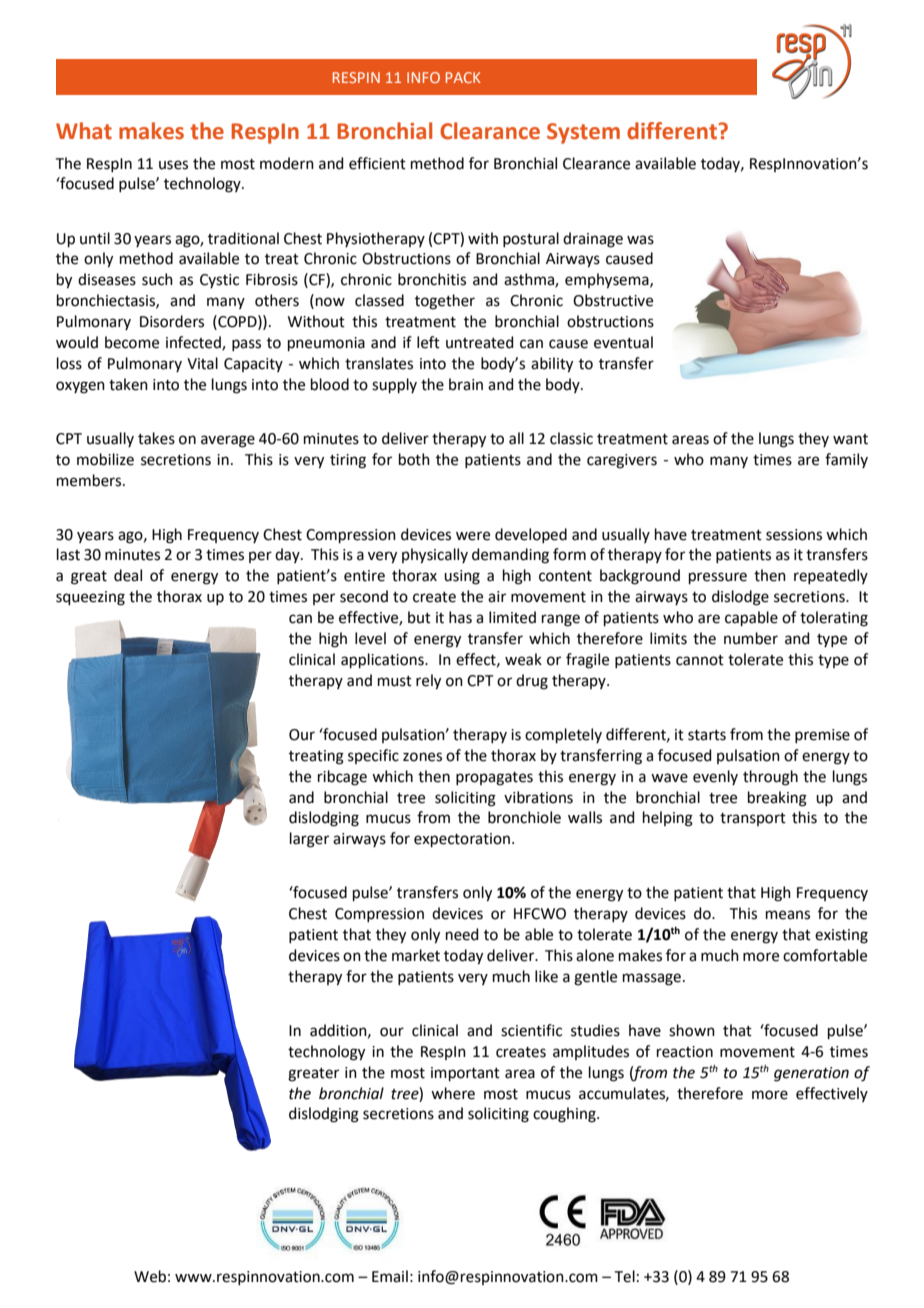 The height and width of the screenshot is (1308, 924). What do you see at coordinates (173, 165) in the screenshot?
I see `uses` at bounding box center [173, 165].
